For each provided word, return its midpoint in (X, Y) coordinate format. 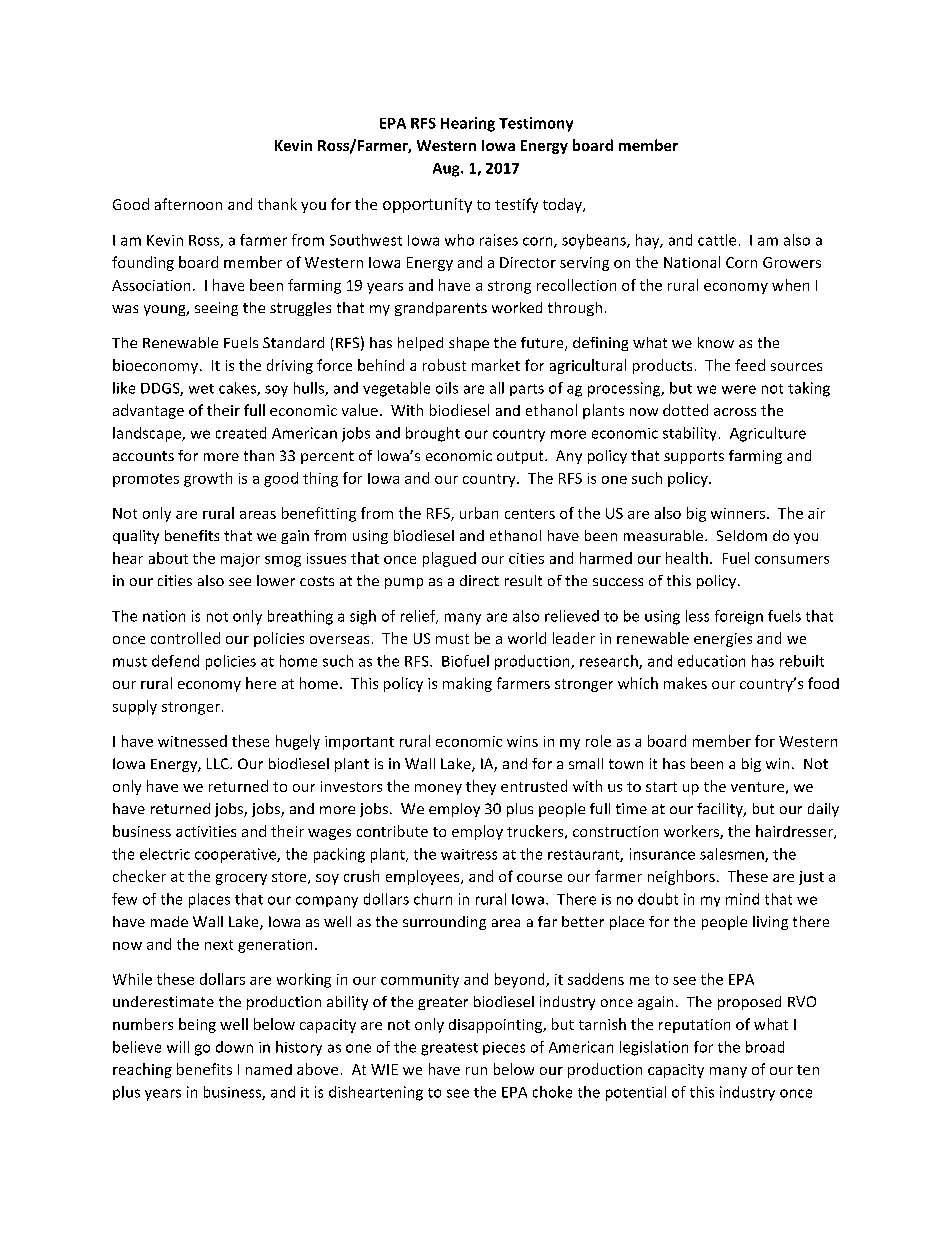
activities (206, 831)
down (234, 1047)
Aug (447, 170)
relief (419, 617)
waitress (469, 854)
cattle (717, 240)
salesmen (733, 855)
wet (201, 389)
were (739, 389)
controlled (185, 638)
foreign (739, 617)
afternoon (188, 204)
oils (447, 388)
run (476, 1071)
